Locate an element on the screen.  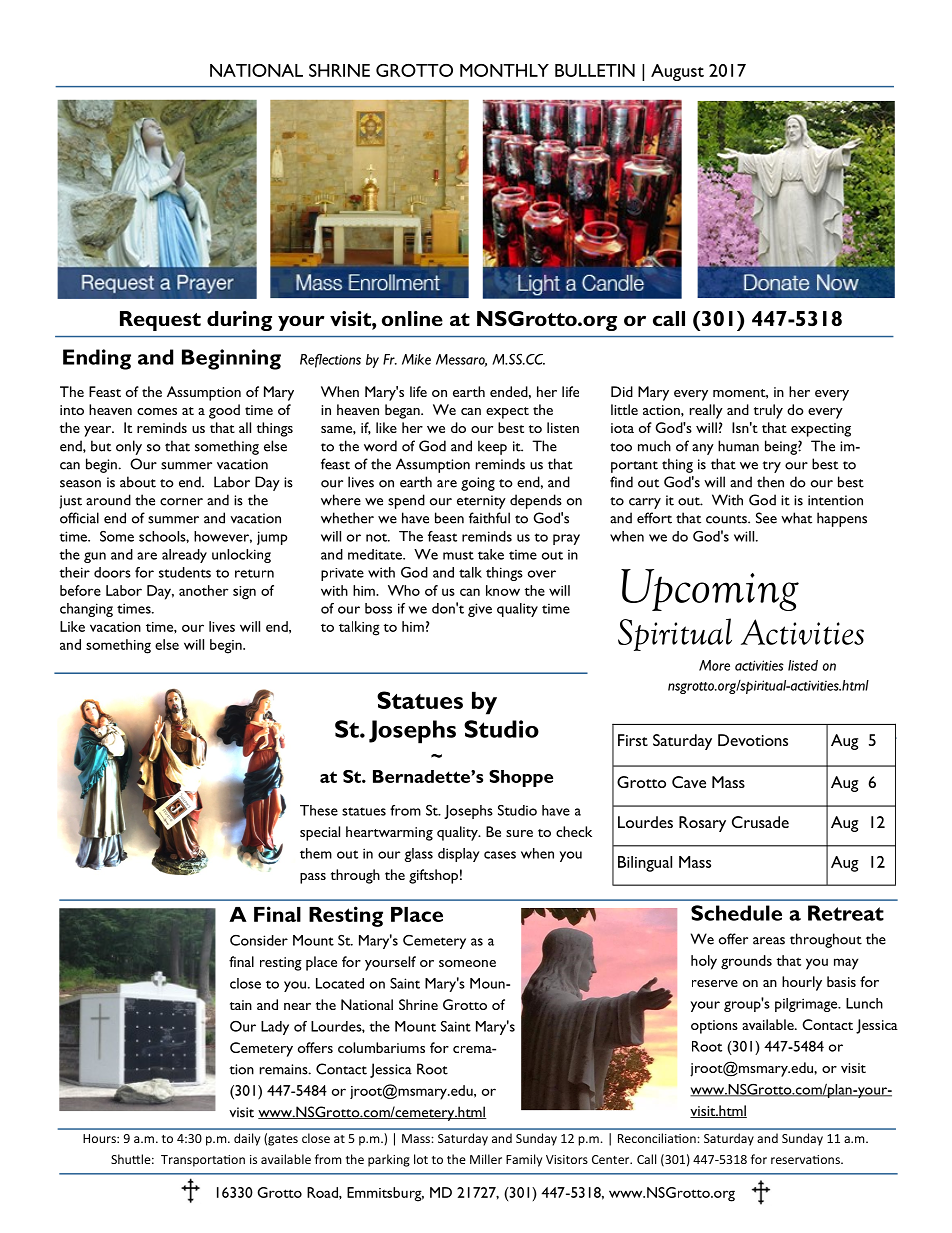
August is located at coordinates (677, 72).
